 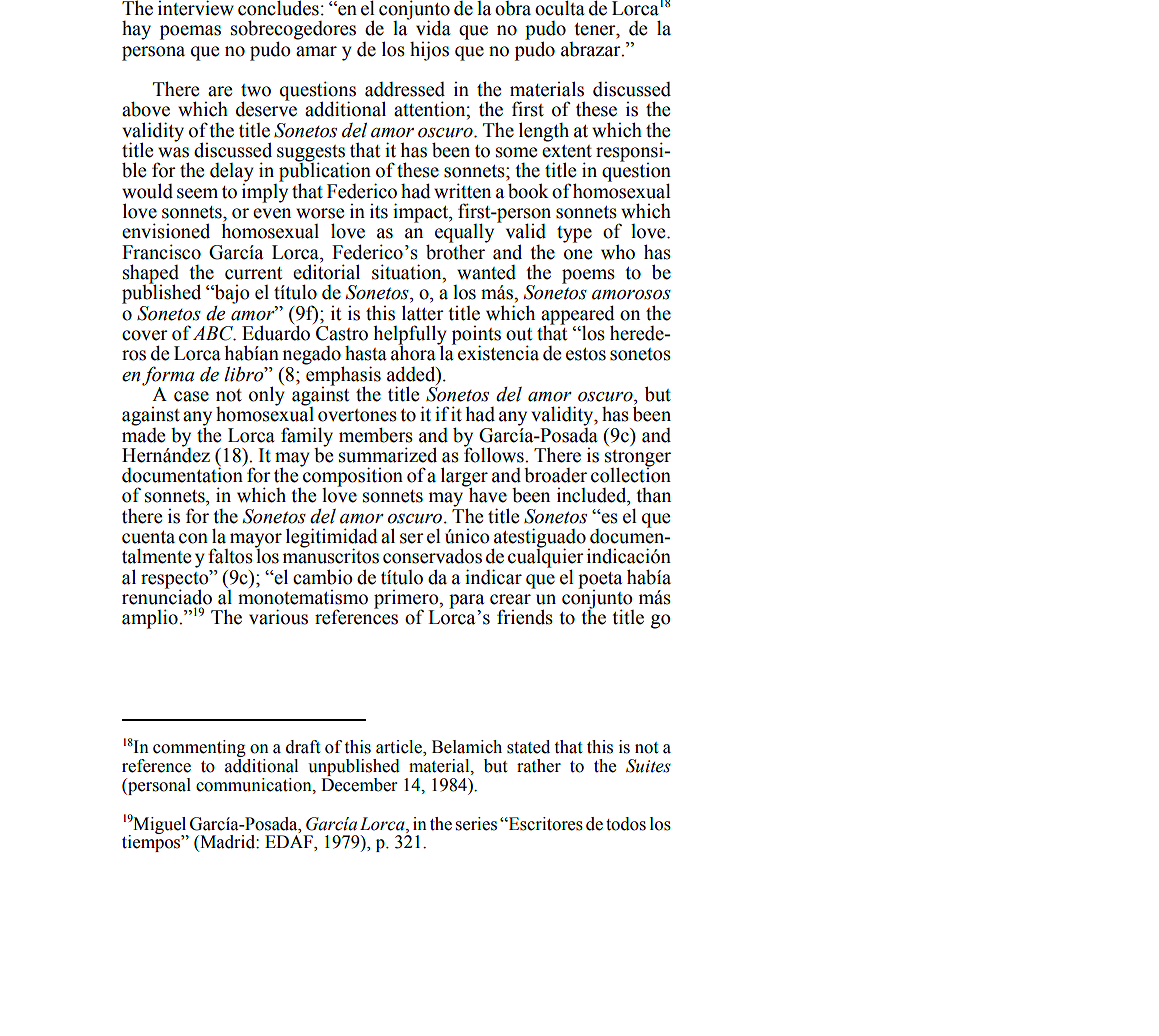 What do you see at coordinates (433, 28) in the image?
I see `vida` at bounding box center [433, 28].
